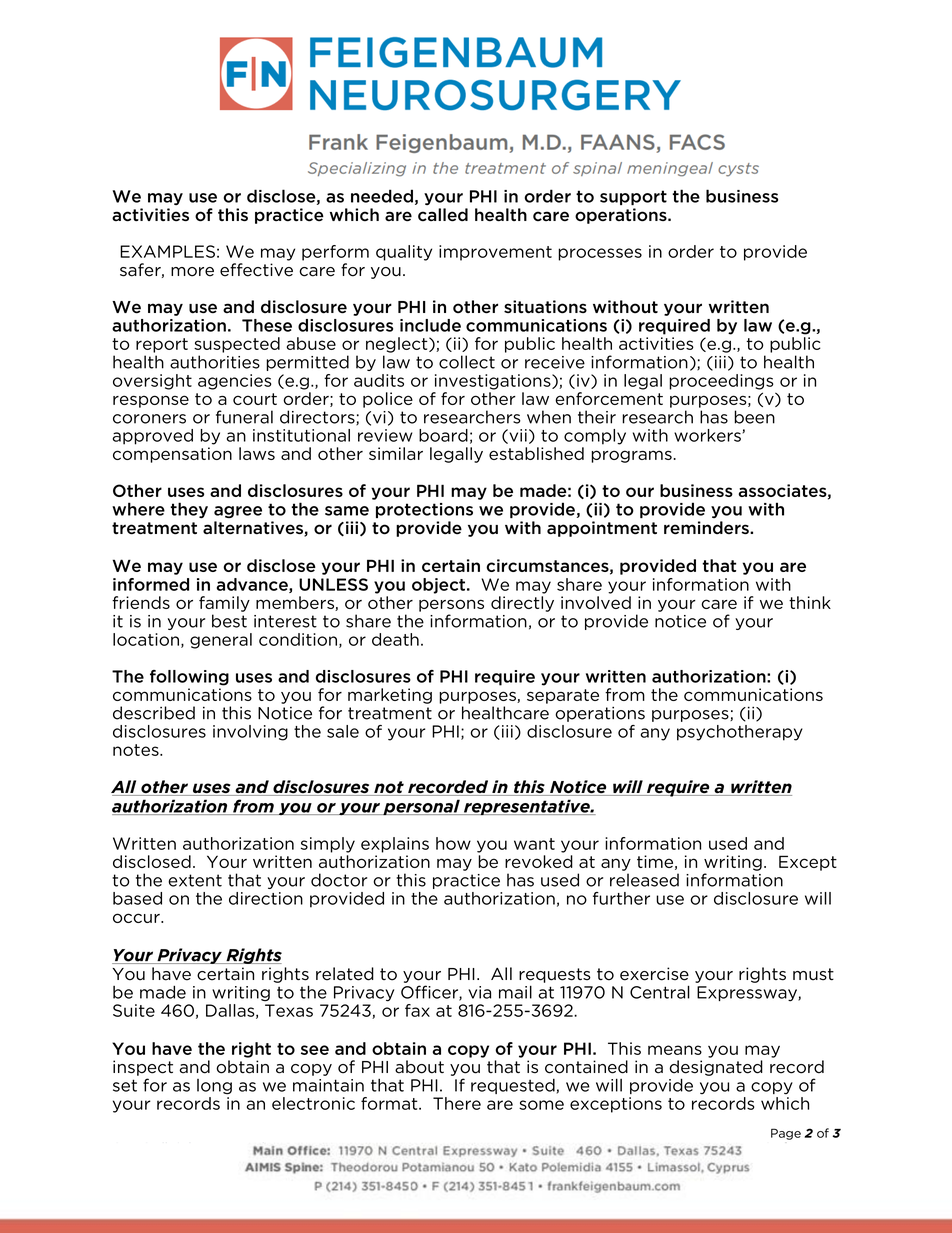 Image resolution: width=952 pixels, height=1233 pixels. Describe the element at coordinates (424, 510) in the document. I see `protections` at that location.
